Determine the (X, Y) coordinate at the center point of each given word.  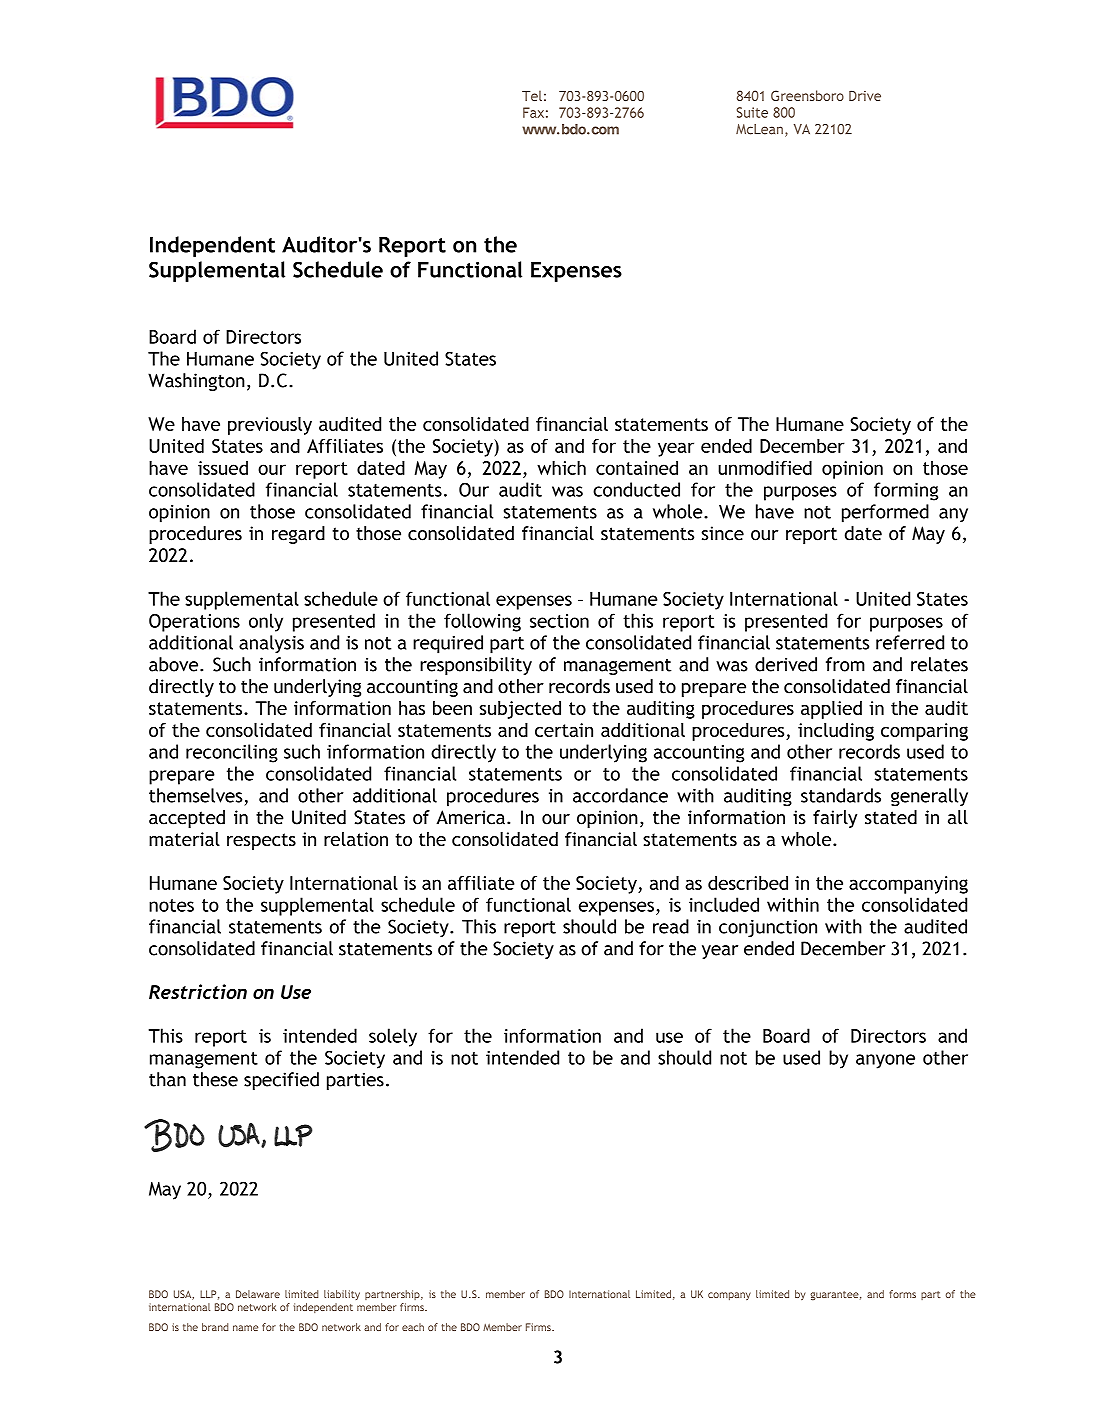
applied (831, 710)
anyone (885, 1061)
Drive (865, 95)
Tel (532, 95)
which (561, 467)
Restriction (198, 991)
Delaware (258, 1294)
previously (270, 426)
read (671, 926)
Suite (752, 112)
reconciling (232, 753)
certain (564, 730)
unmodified (765, 467)
